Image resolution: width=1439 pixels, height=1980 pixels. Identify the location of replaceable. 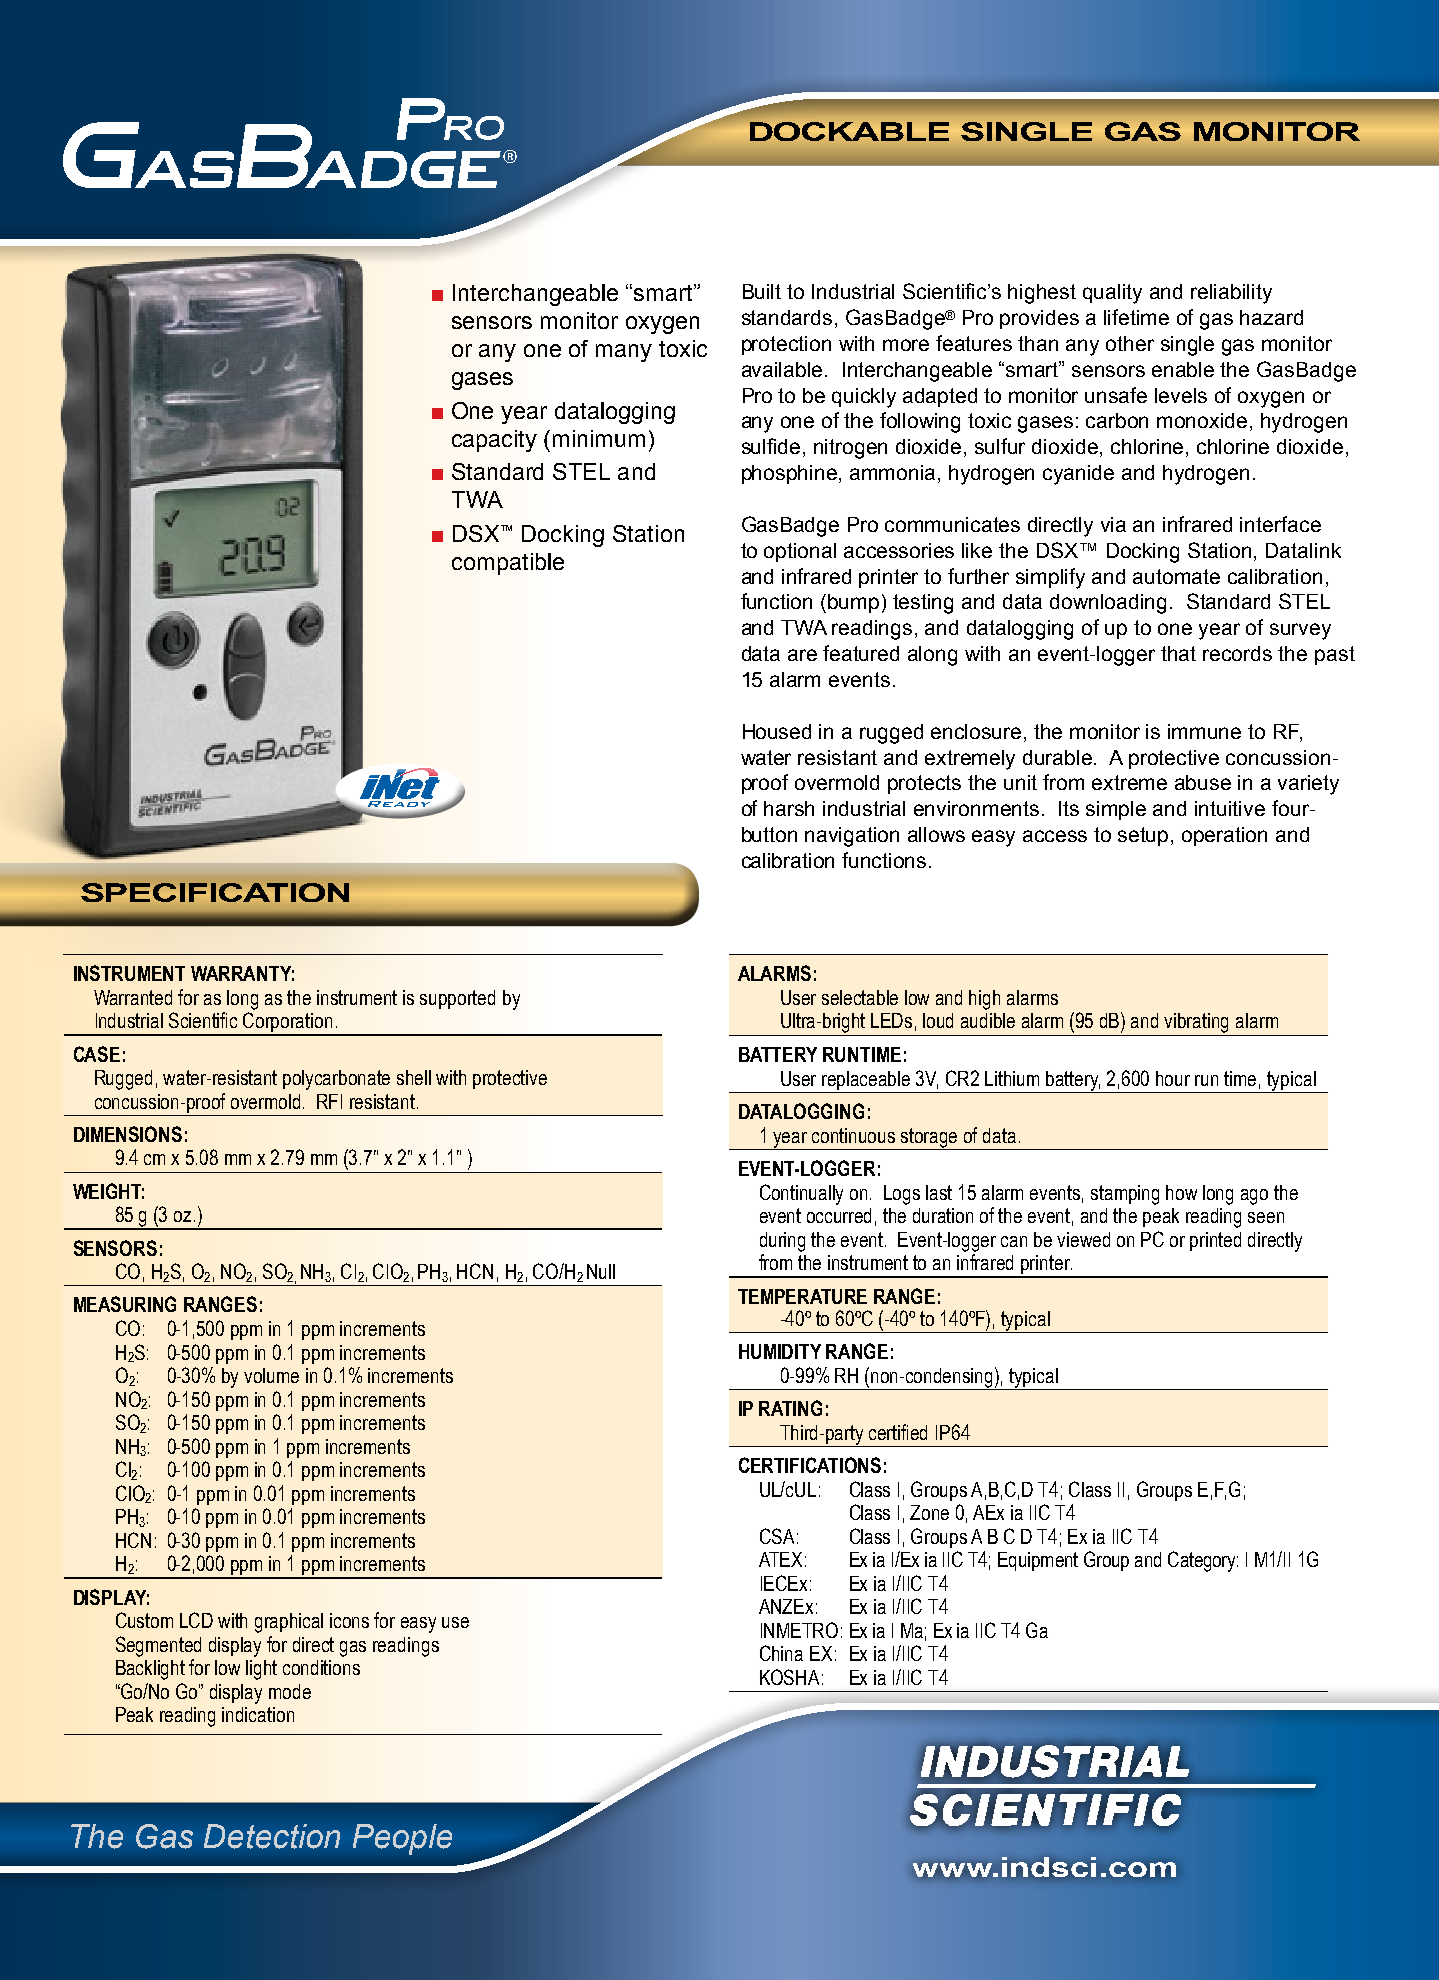
(867, 1082).
